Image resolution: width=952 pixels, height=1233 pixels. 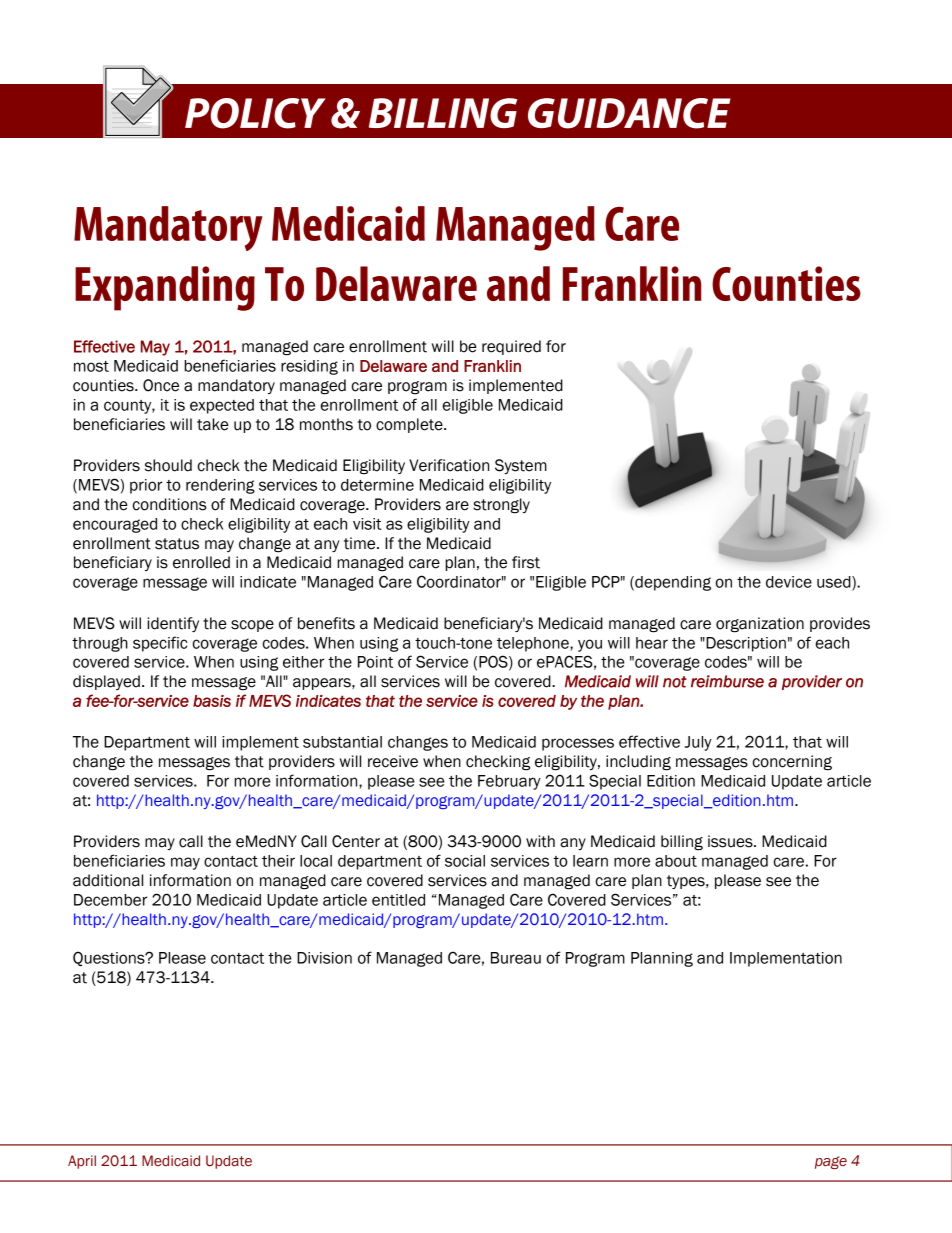 I want to click on April, so click(x=82, y=1162).
